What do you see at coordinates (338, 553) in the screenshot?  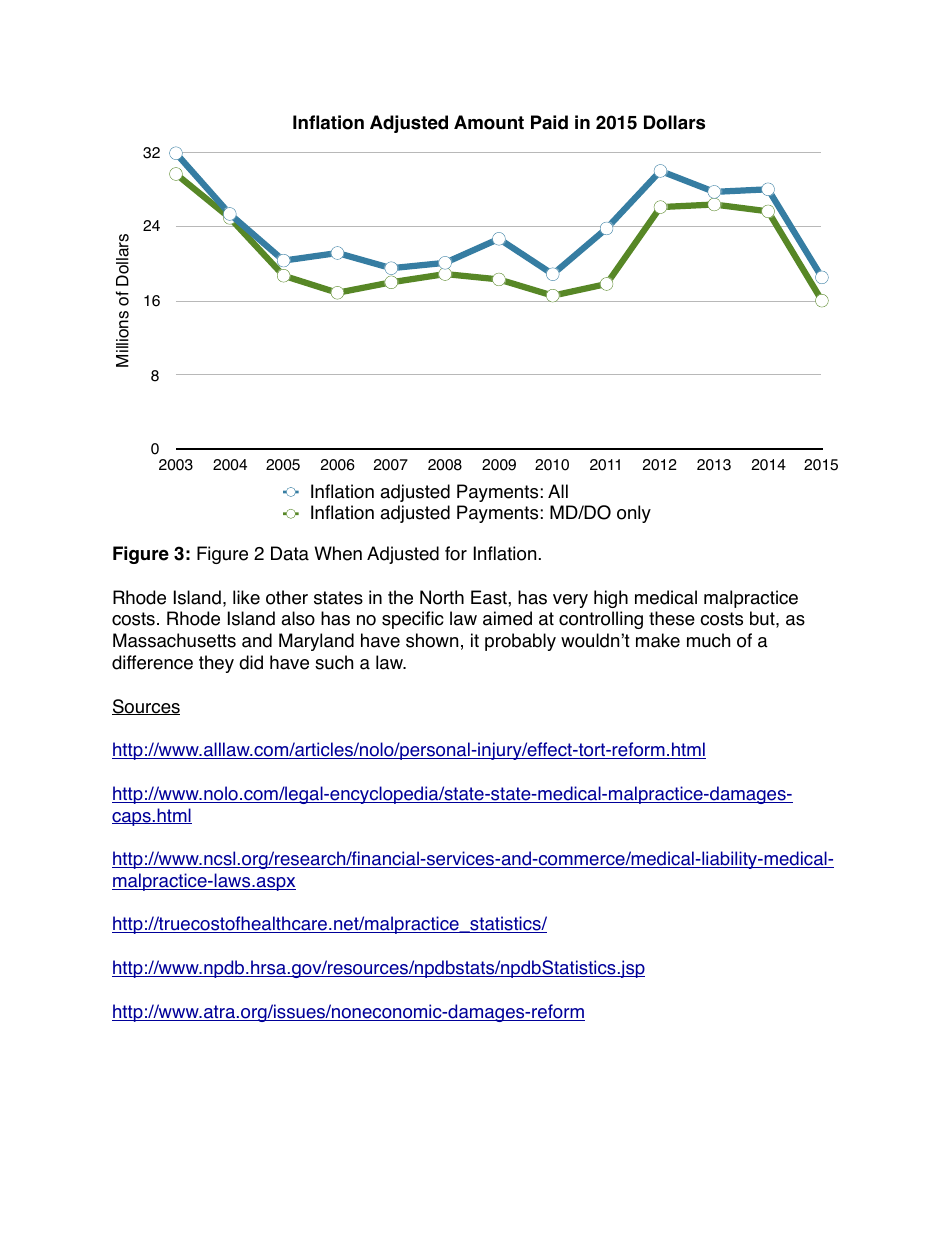 I see `When` at bounding box center [338, 553].
